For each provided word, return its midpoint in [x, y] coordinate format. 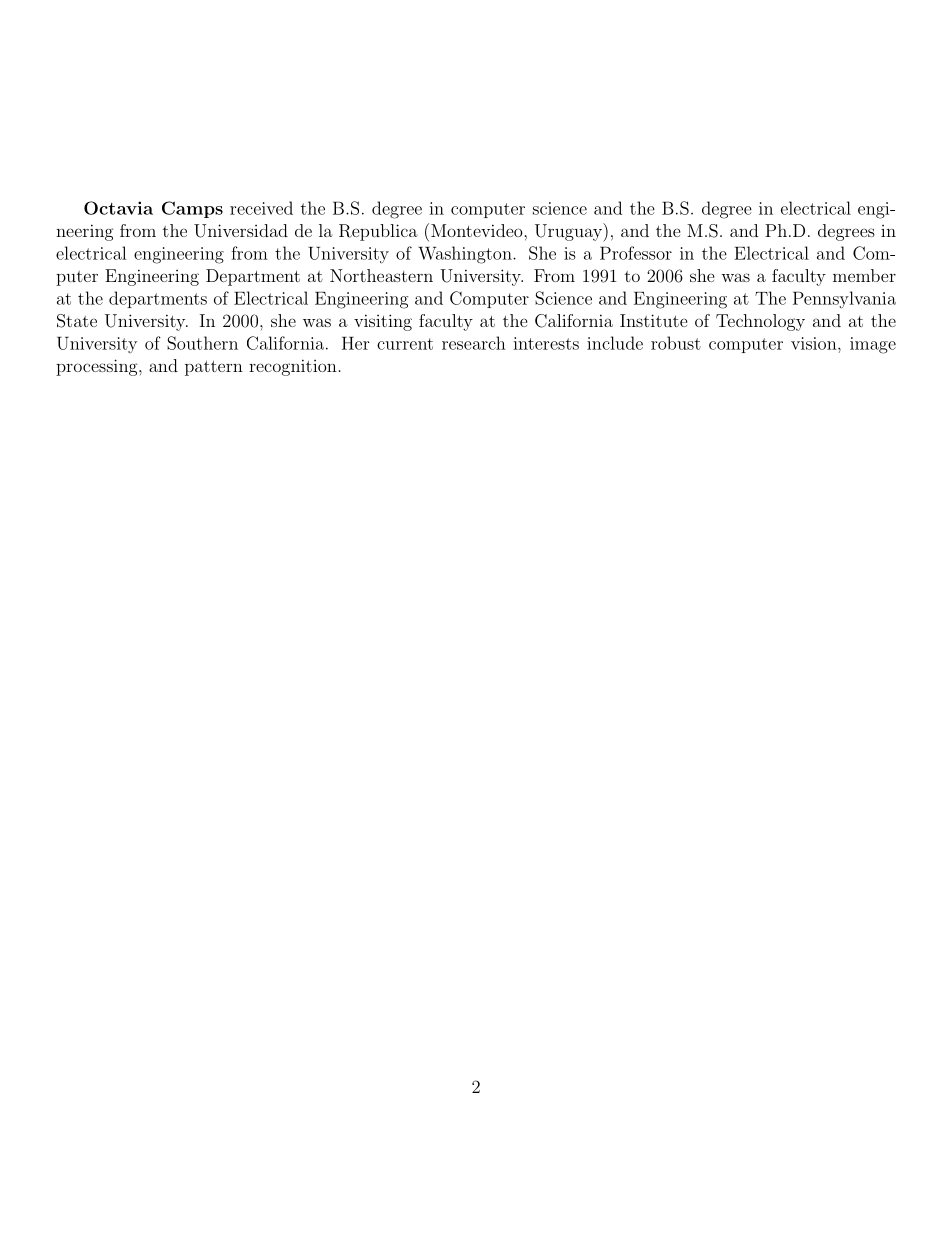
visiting [383, 322]
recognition [293, 367]
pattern [214, 368]
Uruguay [569, 232]
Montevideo [478, 230]
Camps [192, 209]
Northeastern [381, 275]
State [77, 321]
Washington [466, 255]
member [864, 275]
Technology [760, 322]
